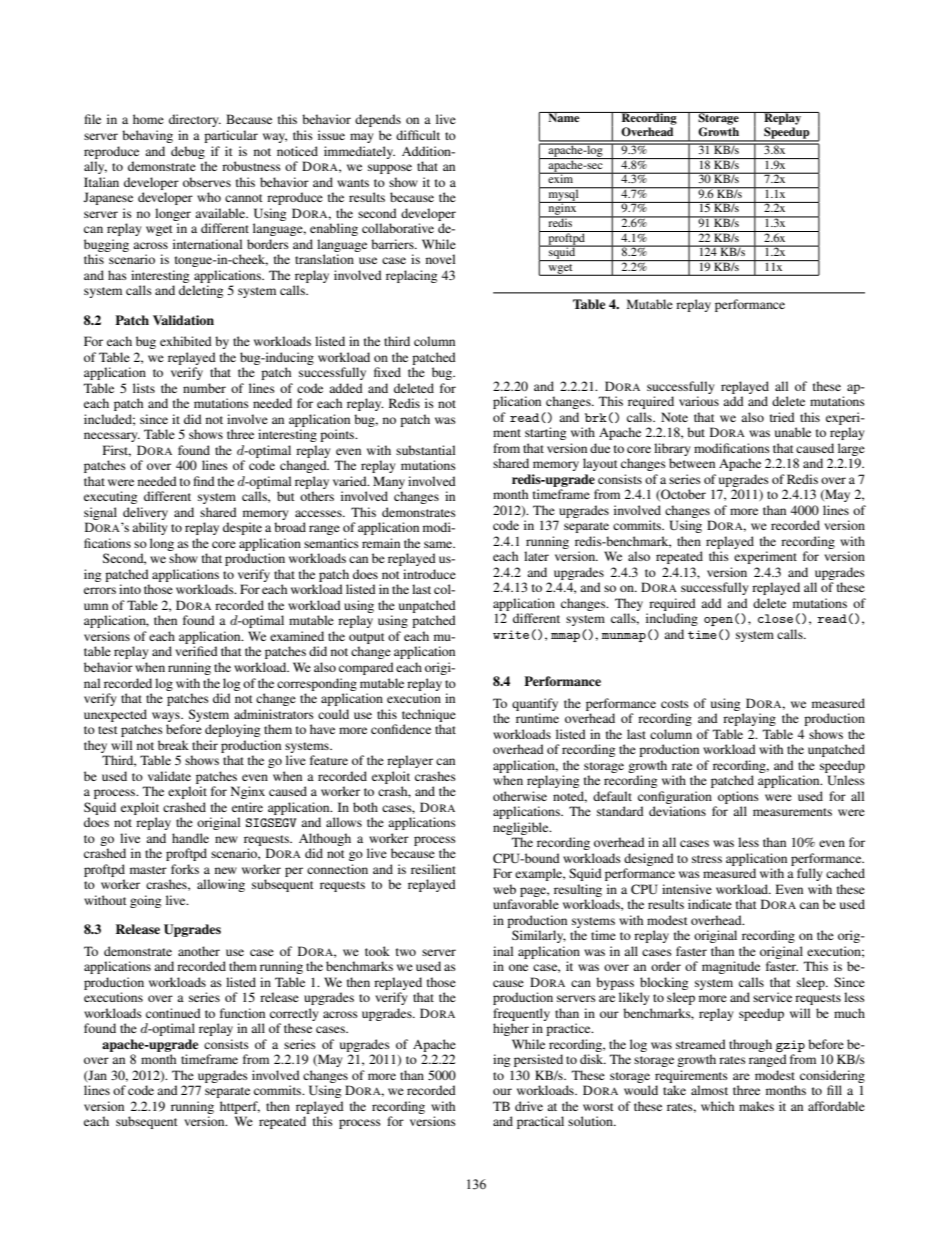  What do you see at coordinates (425, 450) in the screenshot?
I see `substantial` at bounding box center [425, 450].
